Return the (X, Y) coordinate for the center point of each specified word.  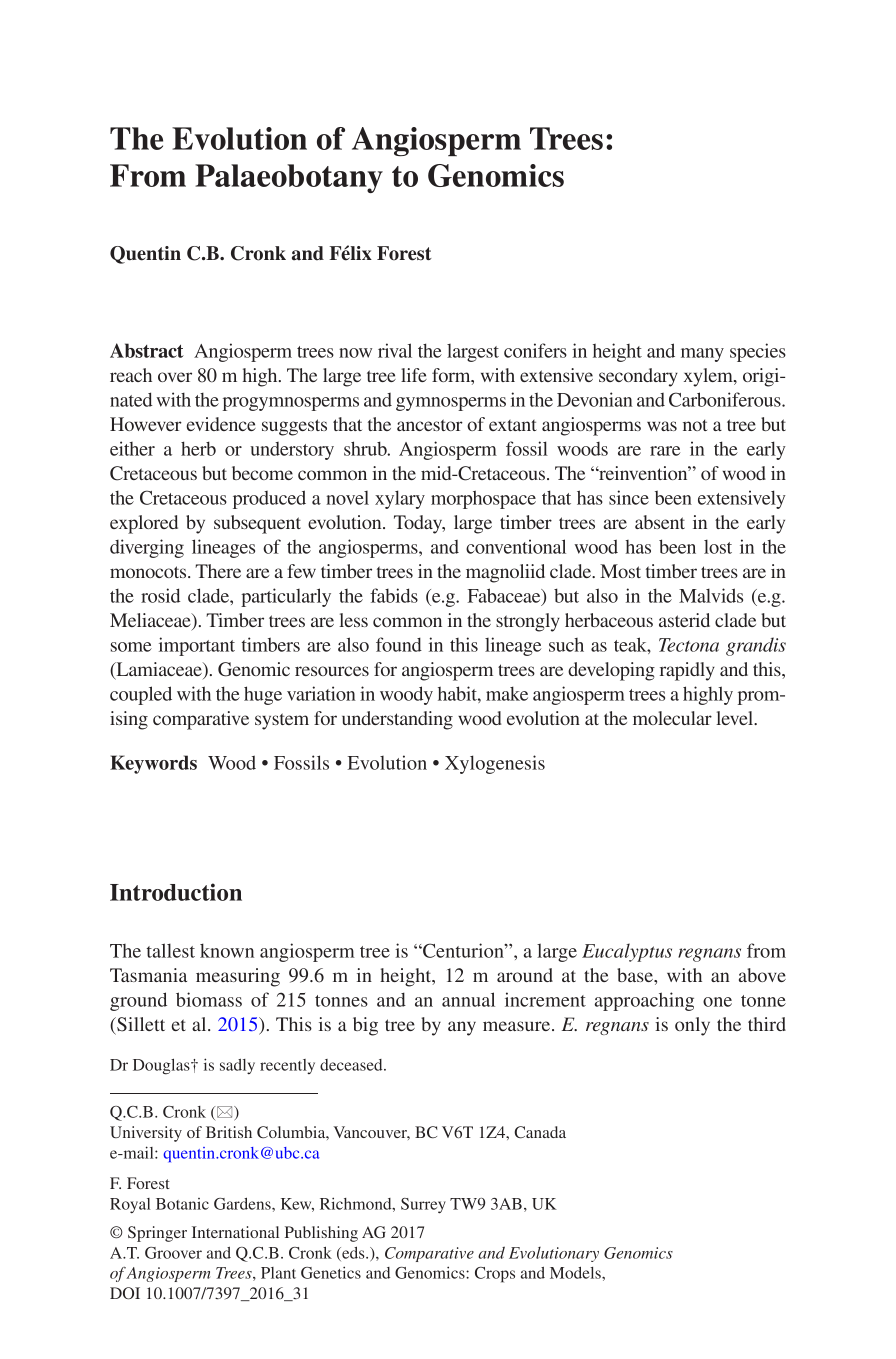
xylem (709, 377)
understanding (397, 720)
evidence (221, 424)
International (235, 1232)
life (414, 375)
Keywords (153, 764)
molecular (672, 718)
